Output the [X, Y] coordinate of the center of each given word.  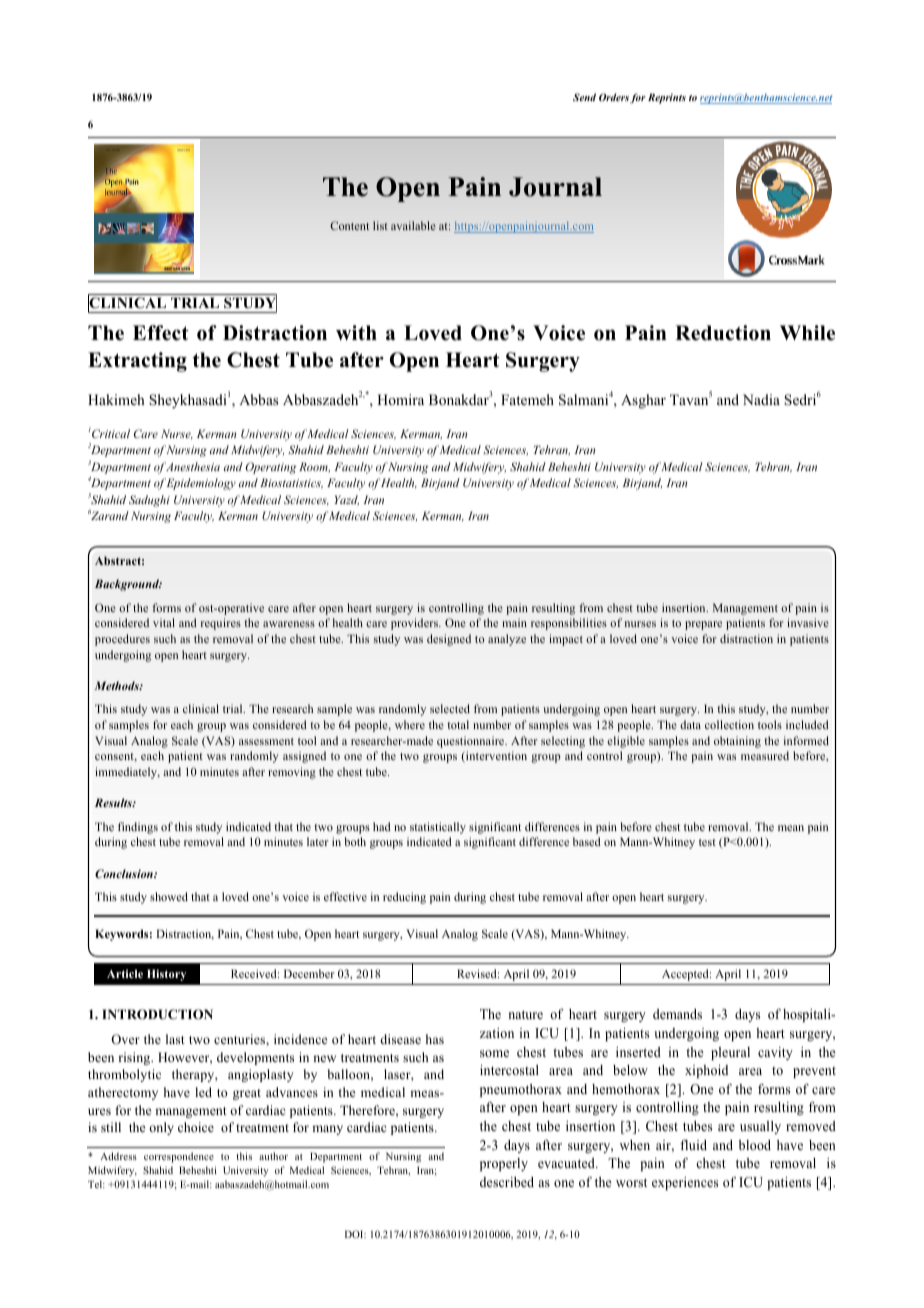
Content [349, 225]
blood [755, 1145]
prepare [703, 625]
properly [504, 1164]
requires [221, 624]
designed [449, 640]
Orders [614, 97]
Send [584, 97]
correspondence [179, 1157]
